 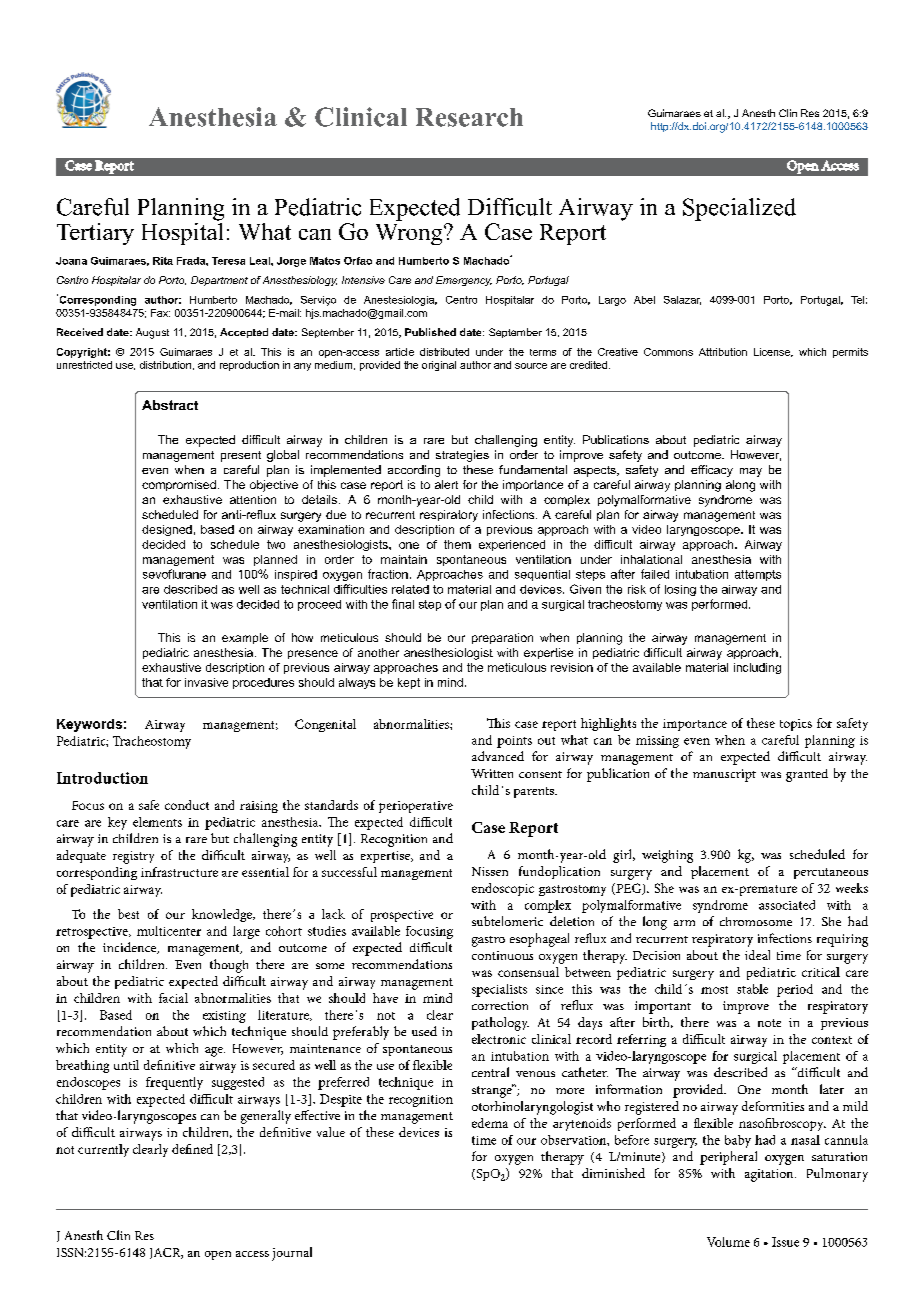 What do you see at coordinates (409, 683) in the screenshot?
I see `kept` at bounding box center [409, 683].
